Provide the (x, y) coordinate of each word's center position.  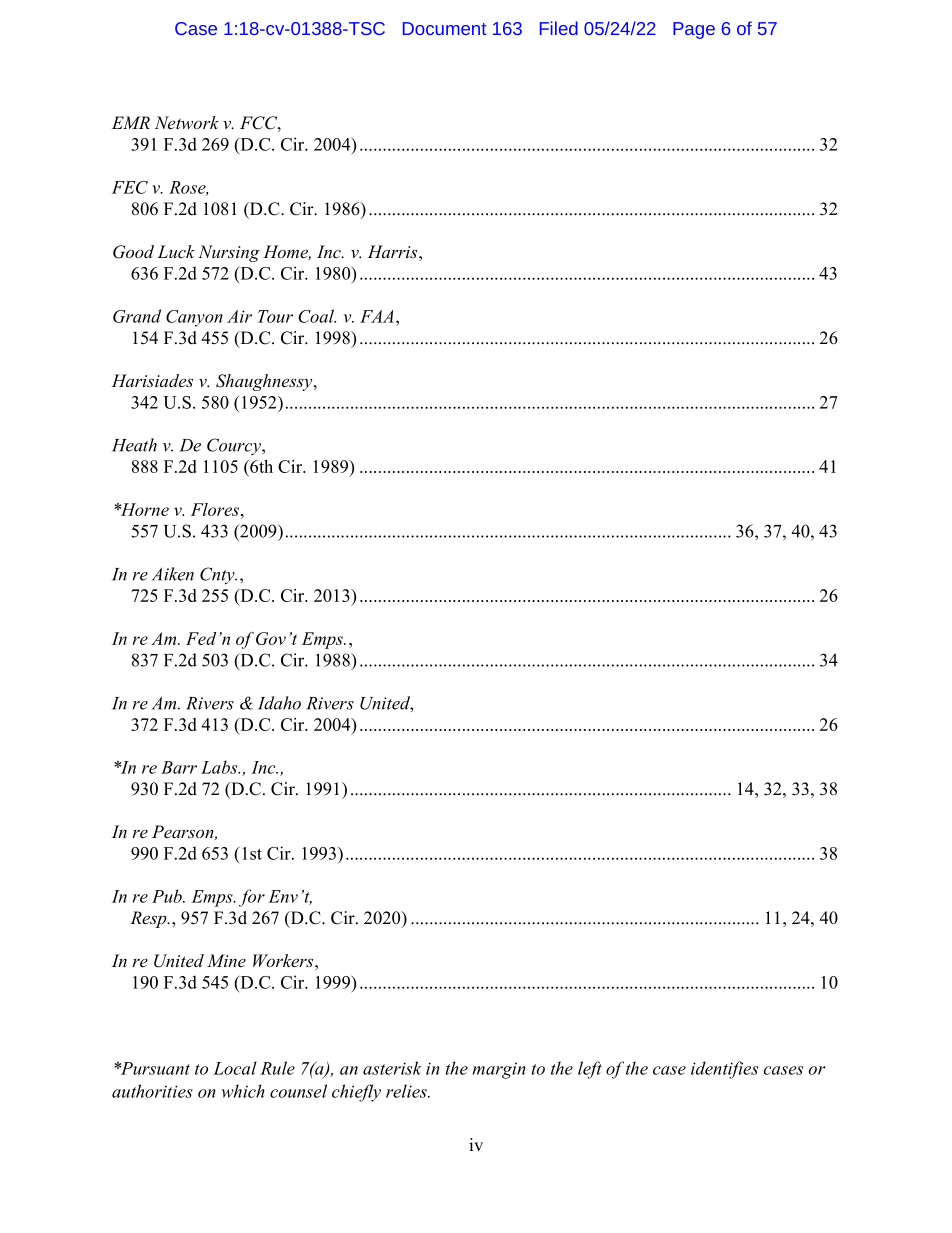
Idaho (279, 703)
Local (235, 1068)
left (590, 1070)
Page (694, 30)
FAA (377, 316)
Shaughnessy (265, 382)
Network (187, 122)
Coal (317, 316)
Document (444, 28)
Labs (220, 767)
